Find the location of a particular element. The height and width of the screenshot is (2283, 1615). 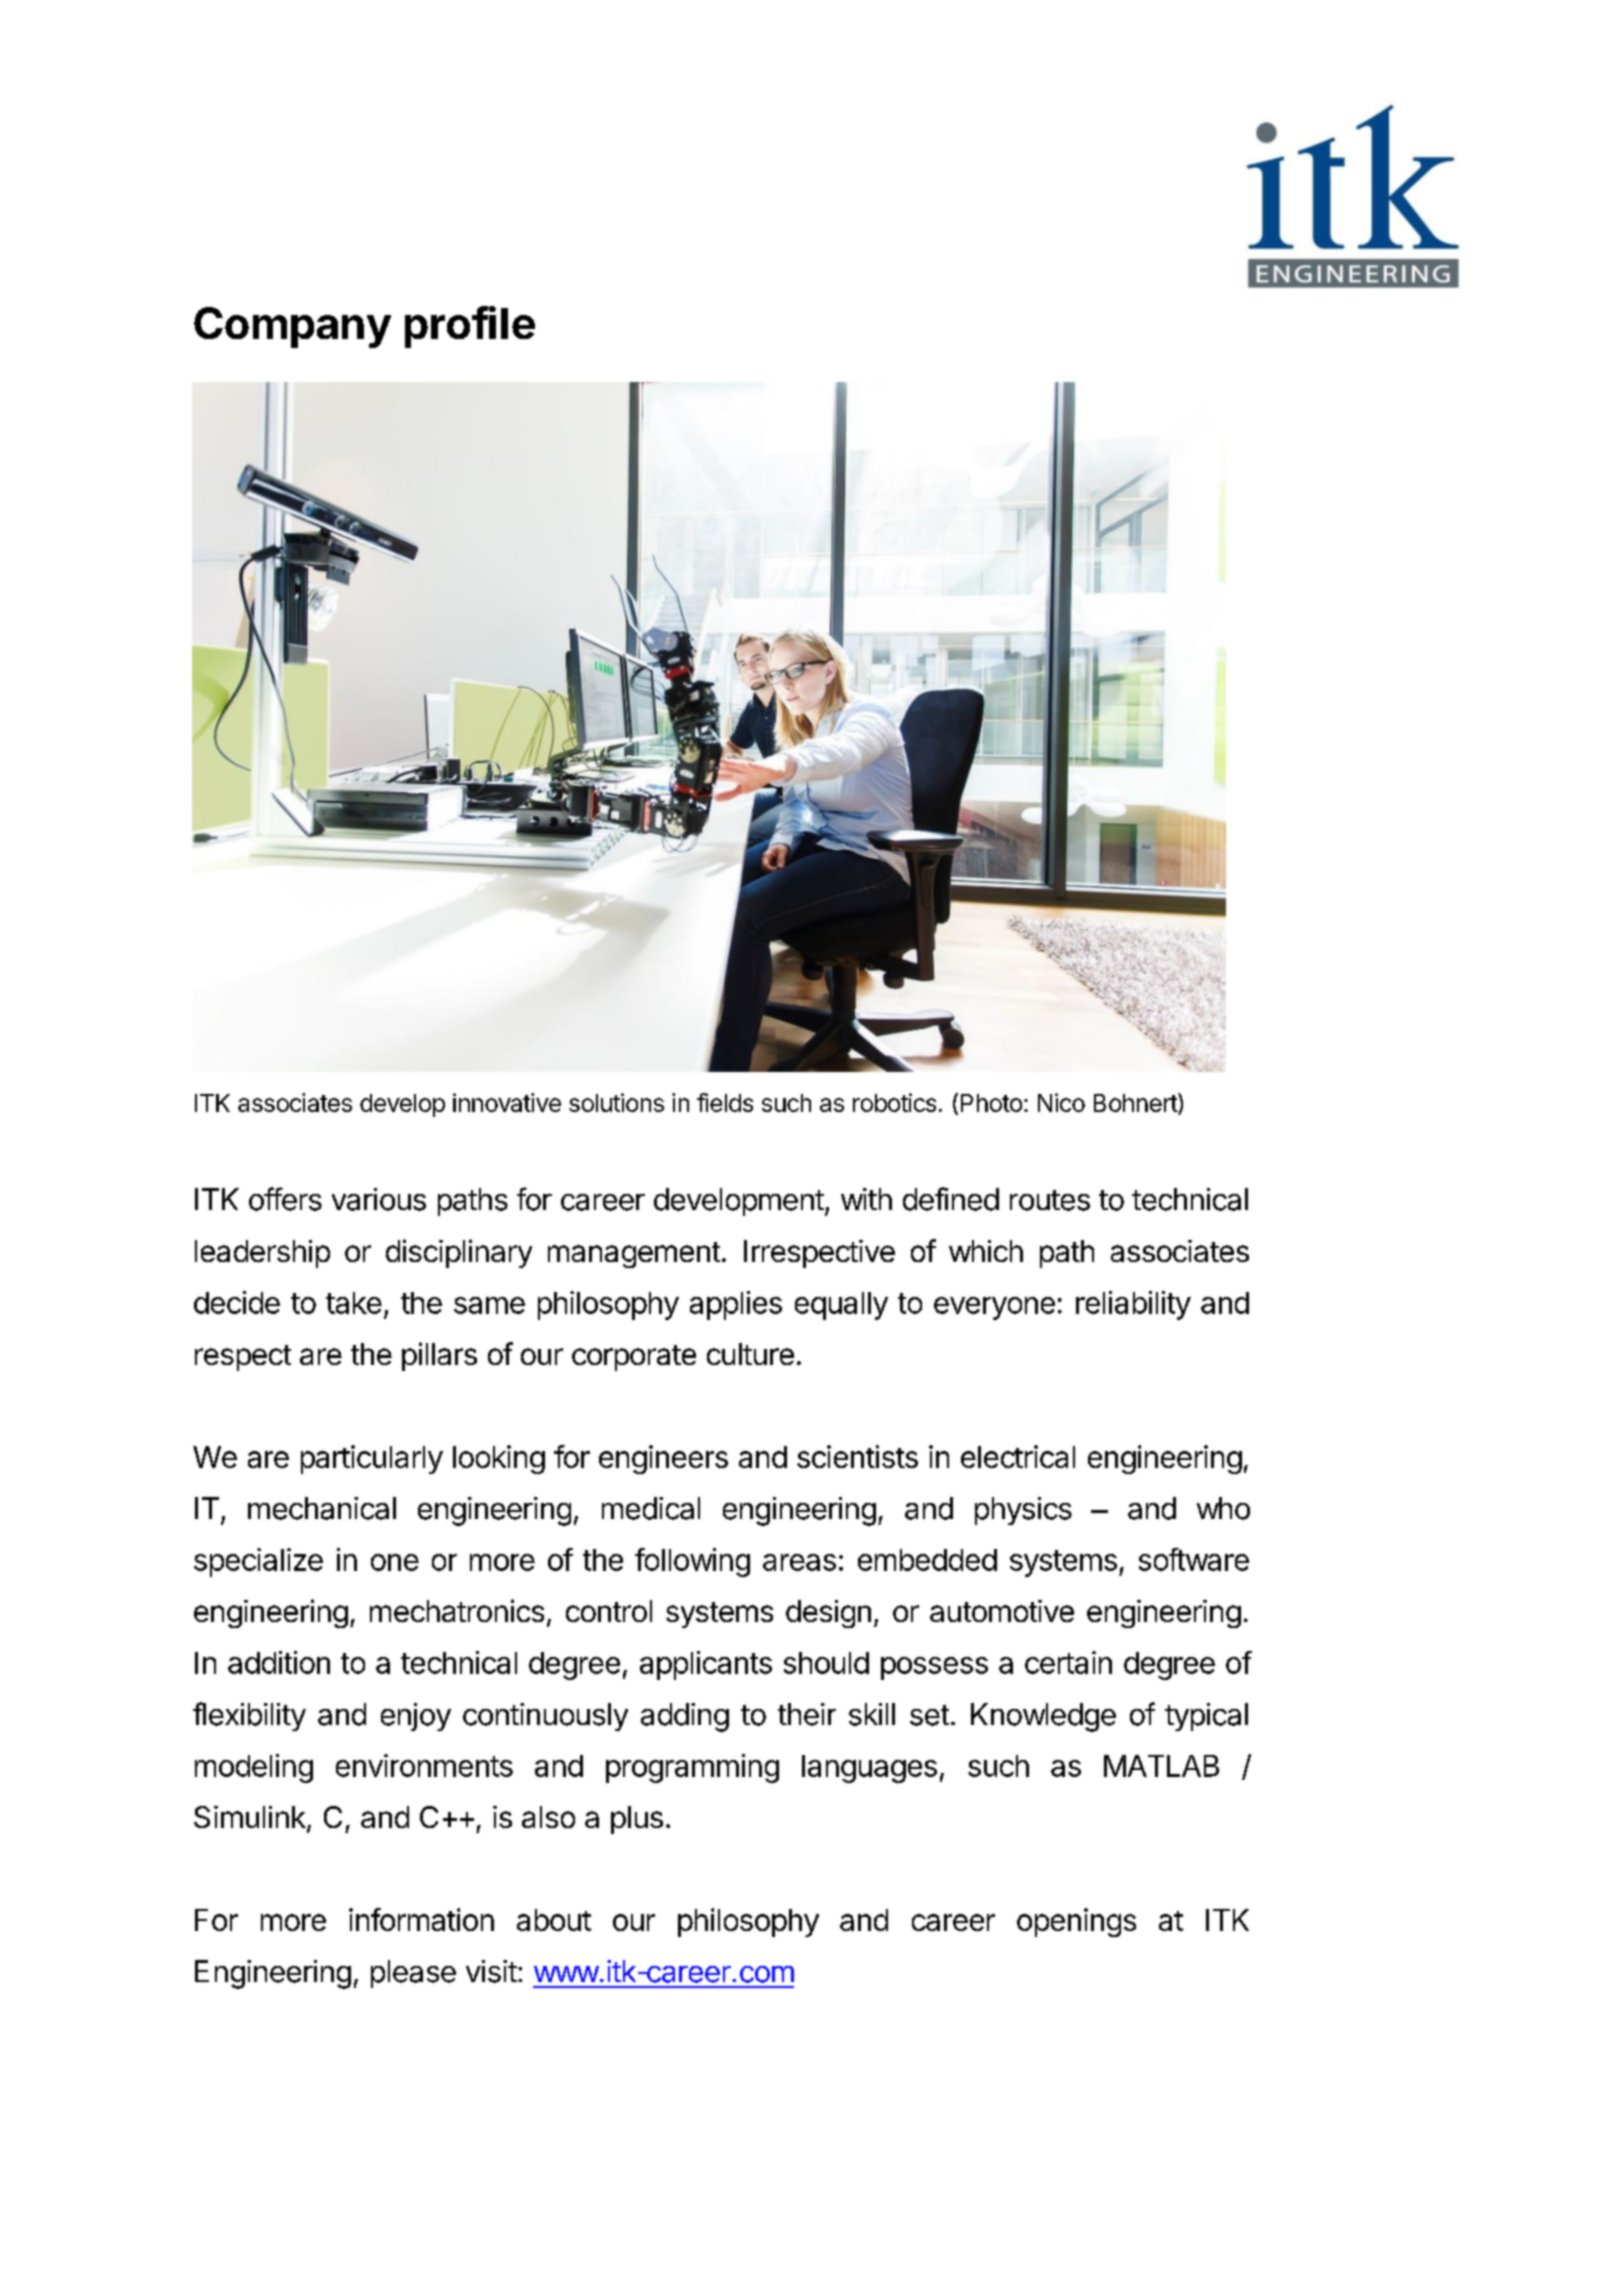

solutions is located at coordinates (616, 1102).
